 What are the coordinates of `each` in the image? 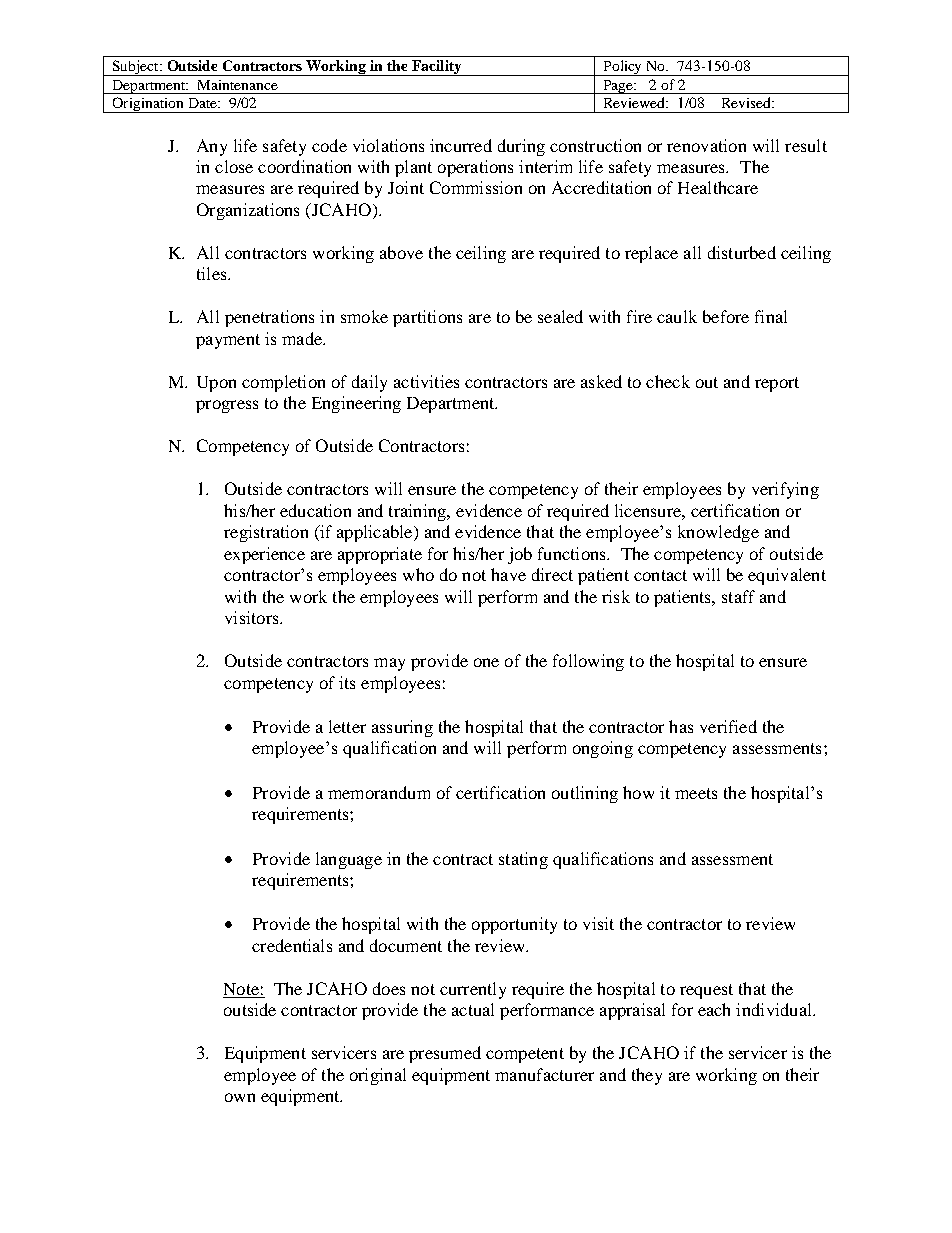 It's located at (714, 1009).
